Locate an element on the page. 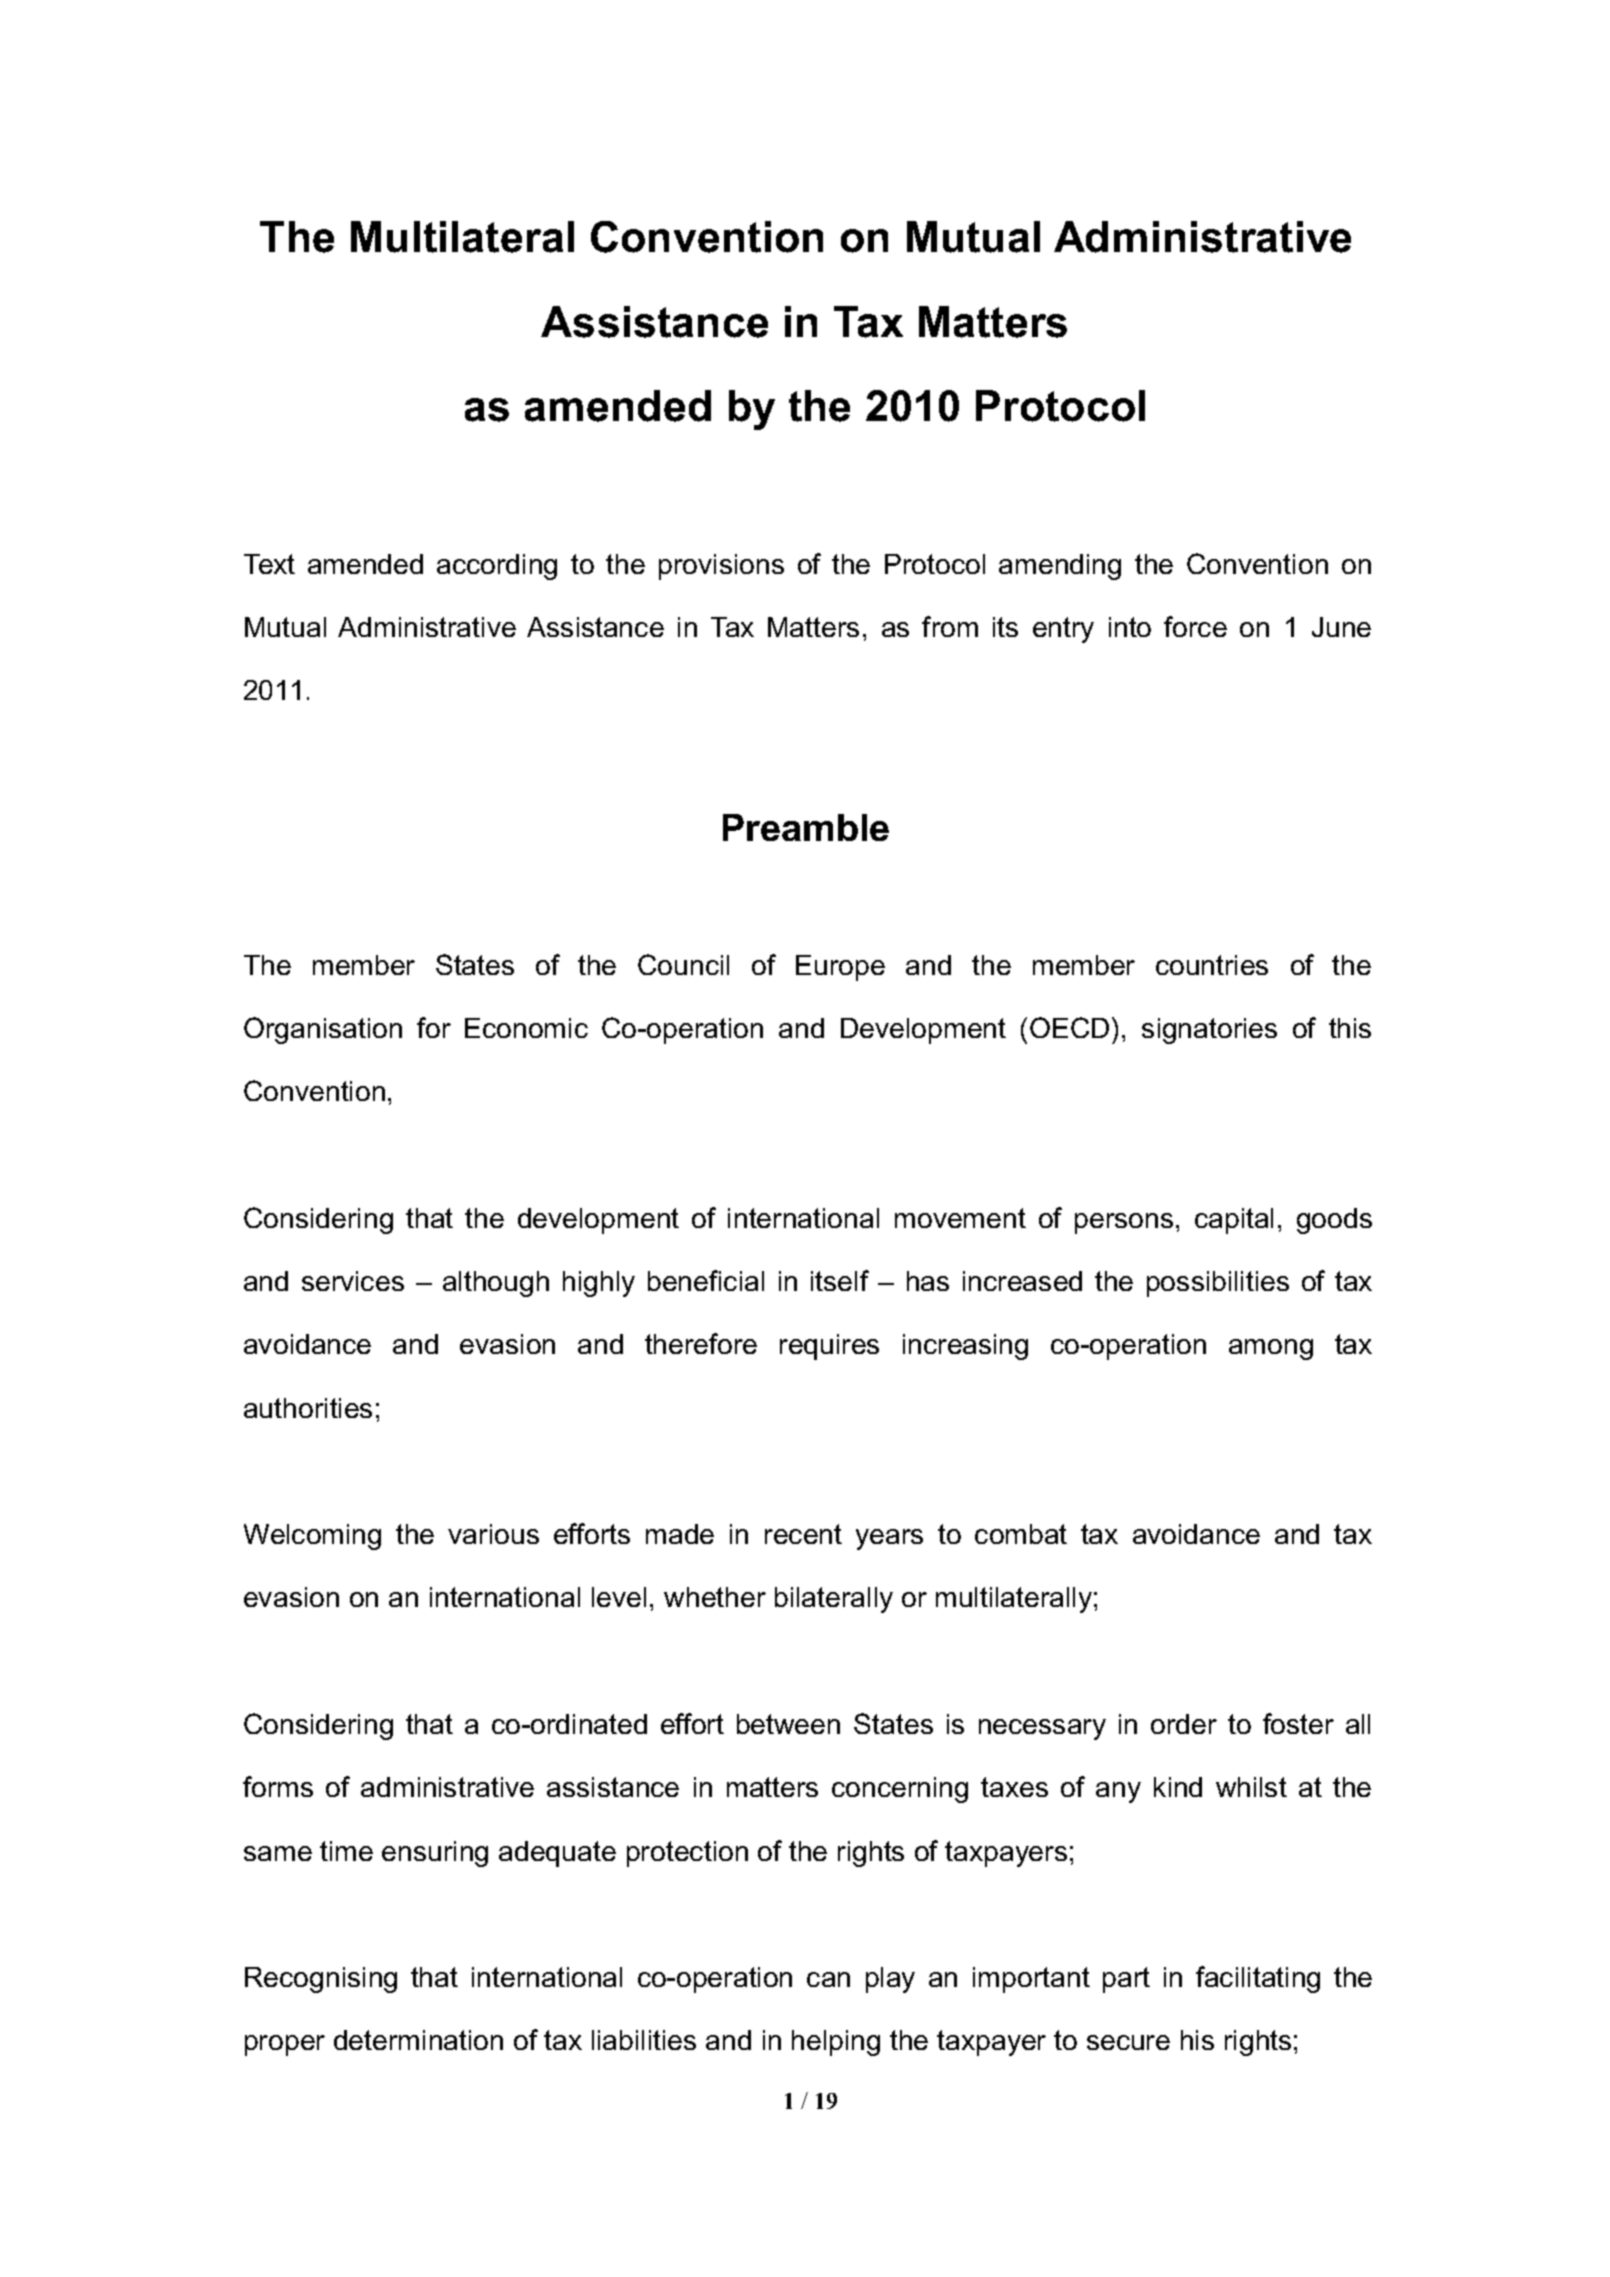 The width and height of the document is (1610, 2277). signatories is located at coordinates (1209, 1031).
